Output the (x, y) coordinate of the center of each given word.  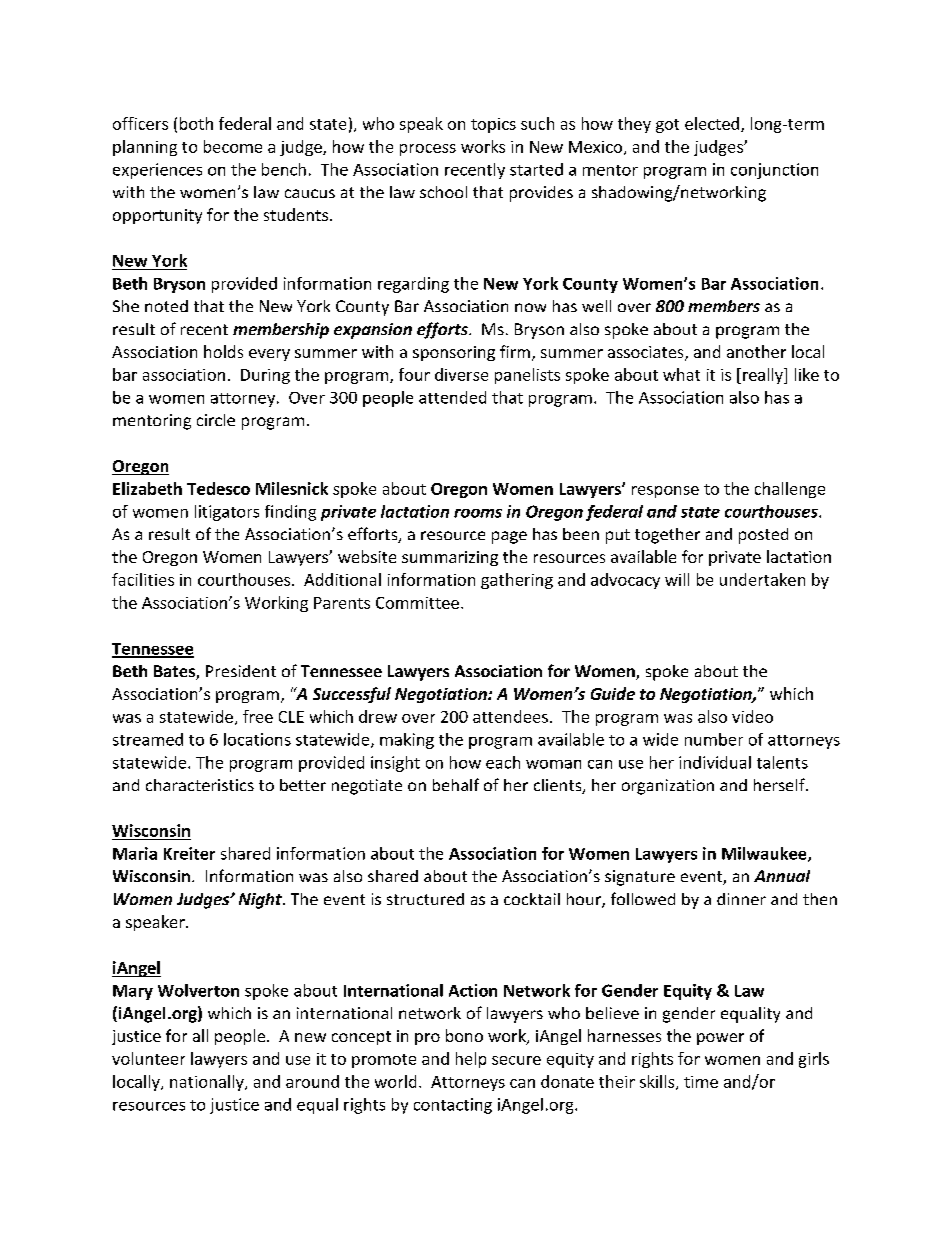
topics (493, 125)
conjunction (774, 171)
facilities (143, 579)
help (471, 1060)
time (701, 1082)
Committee (417, 603)
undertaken (762, 579)
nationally (208, 1083)
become (233, 146)
